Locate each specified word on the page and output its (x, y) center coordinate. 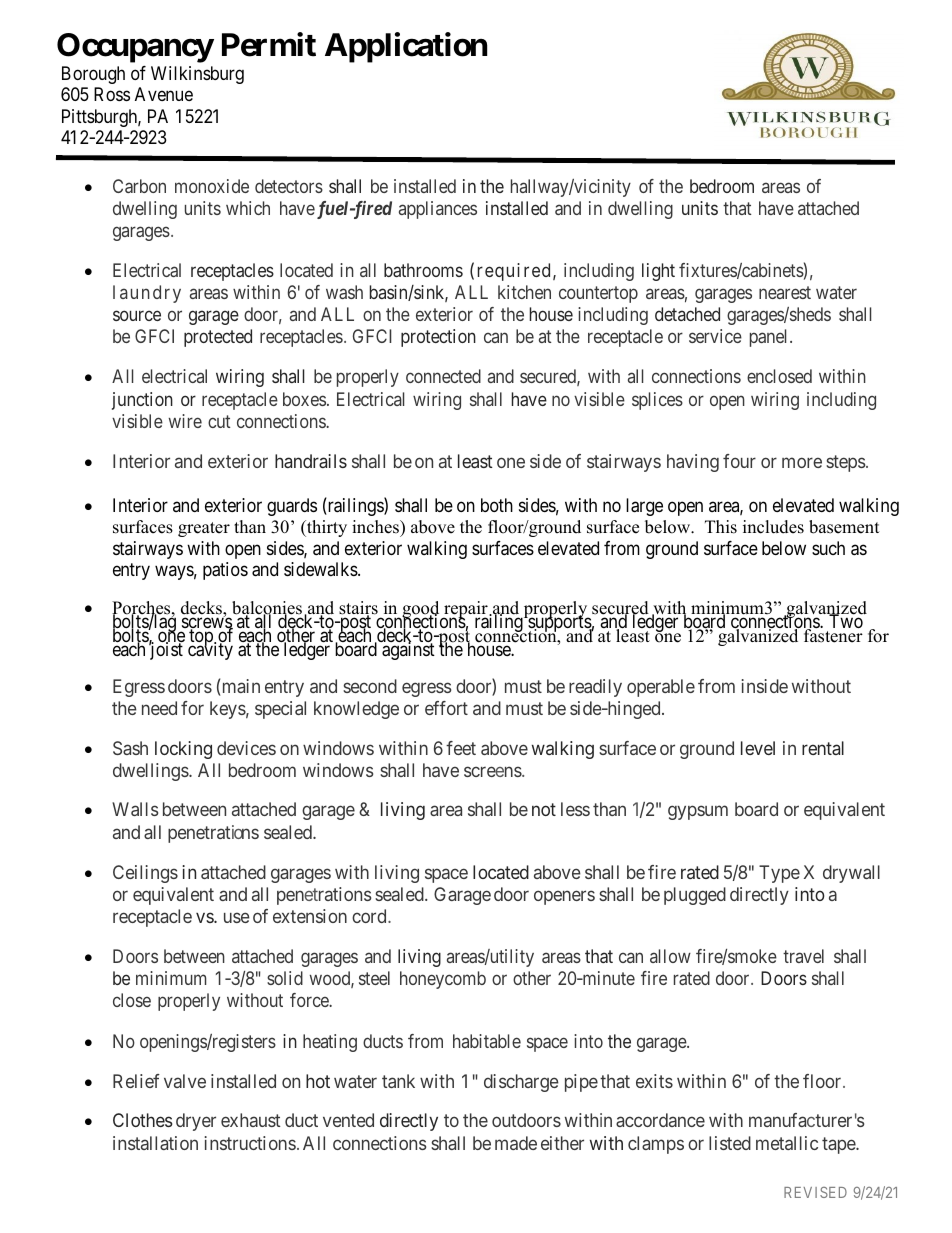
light (658, 272)
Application (406, 47)
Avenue (164, 94)
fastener (833, 635)
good (421, 611)
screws (207, 624)
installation (155, 1143)
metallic (787, 1143)
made (516, 1143)
